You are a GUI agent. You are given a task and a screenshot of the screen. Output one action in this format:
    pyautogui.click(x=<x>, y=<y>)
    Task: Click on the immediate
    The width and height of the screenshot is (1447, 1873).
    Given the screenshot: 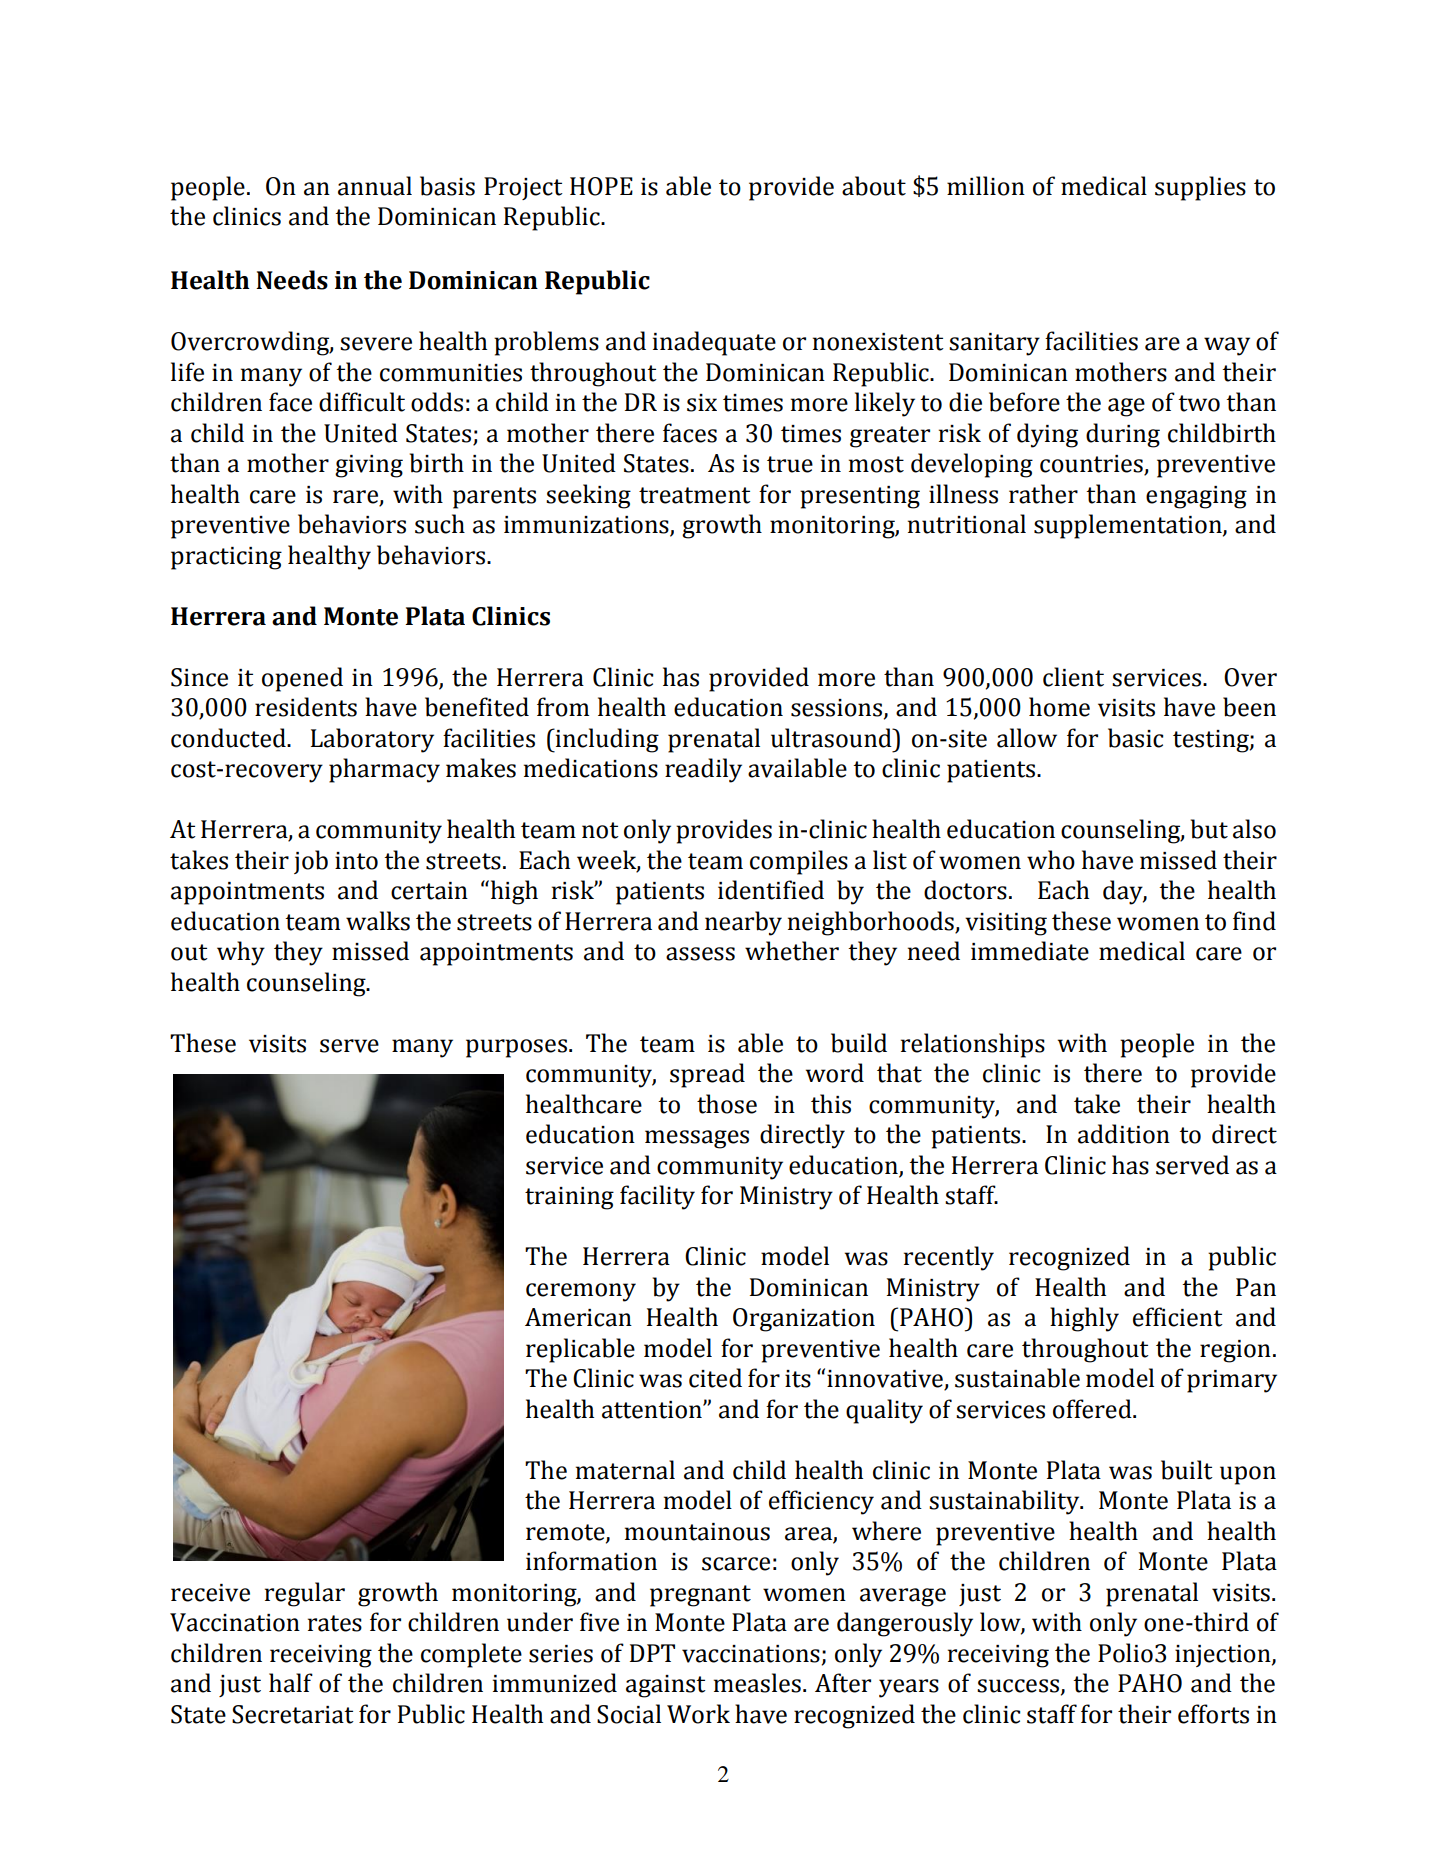 What is the action you would take?
    pyautogui.click(x=1030, y=951)
